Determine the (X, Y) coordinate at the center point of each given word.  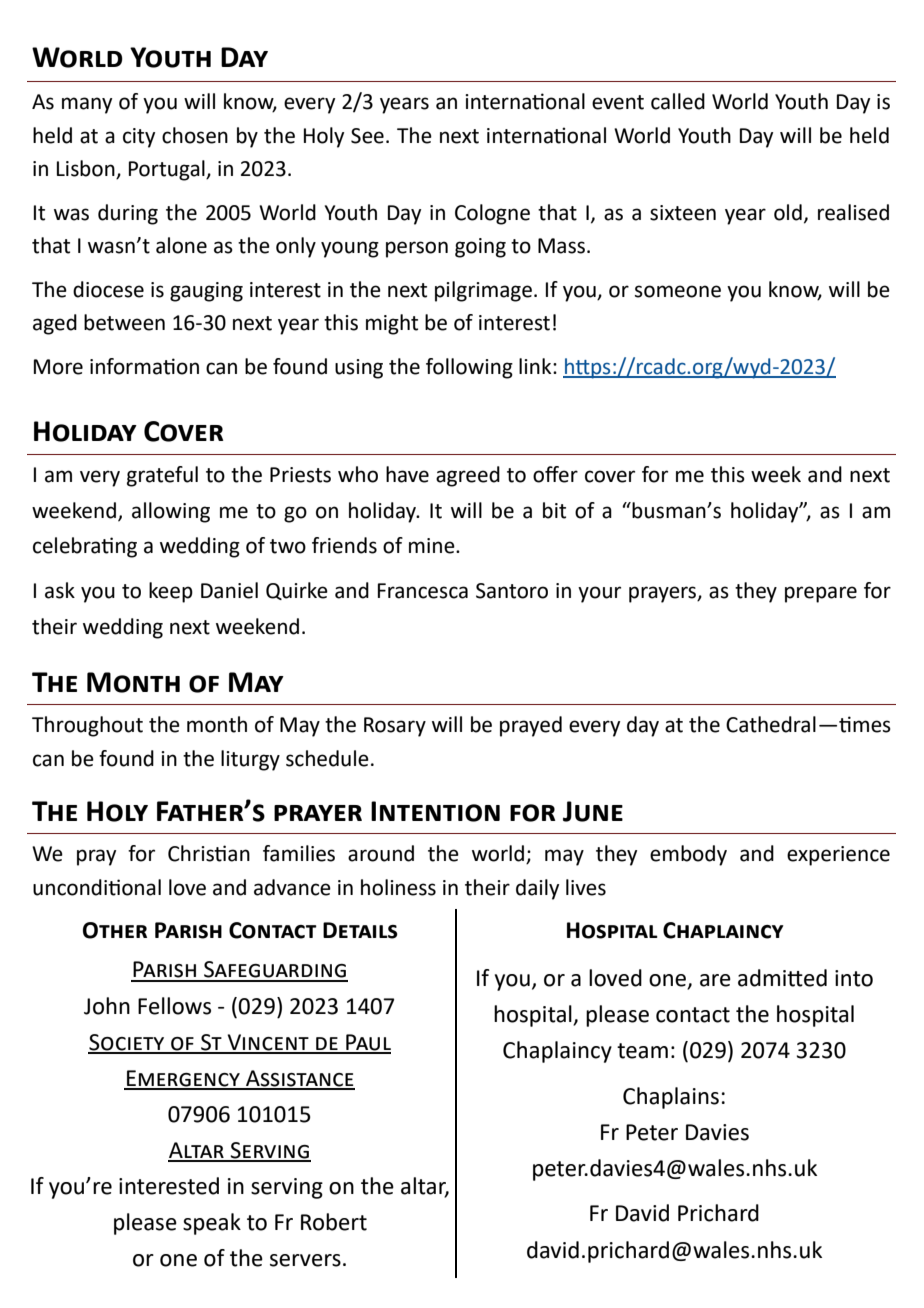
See (367, 136)
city (139, 138)
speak (212, 1224)
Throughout (87, 726)
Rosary (395, 727)
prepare (821, 594)
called (678, 101)
